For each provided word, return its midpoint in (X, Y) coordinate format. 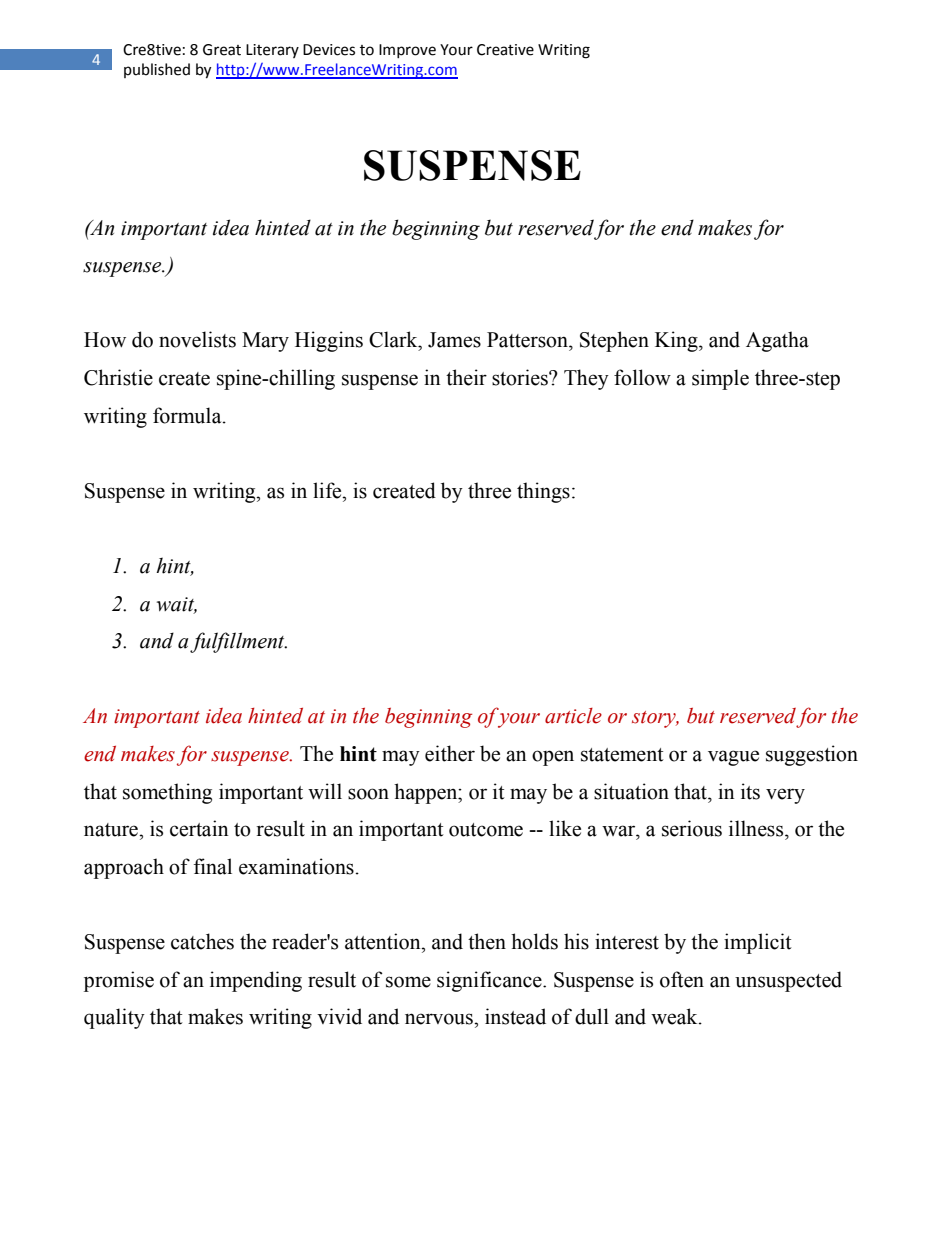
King (677, 341)
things (543, 492)
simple (720, 379)
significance (490, 981)
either (450, 753)
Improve (407, 51)
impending (256, 981)
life (328, 490)
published (157, 70)
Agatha (777, 341)
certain (199, 828)
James (454, 340)
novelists (197, 339)
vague (733, 758)
